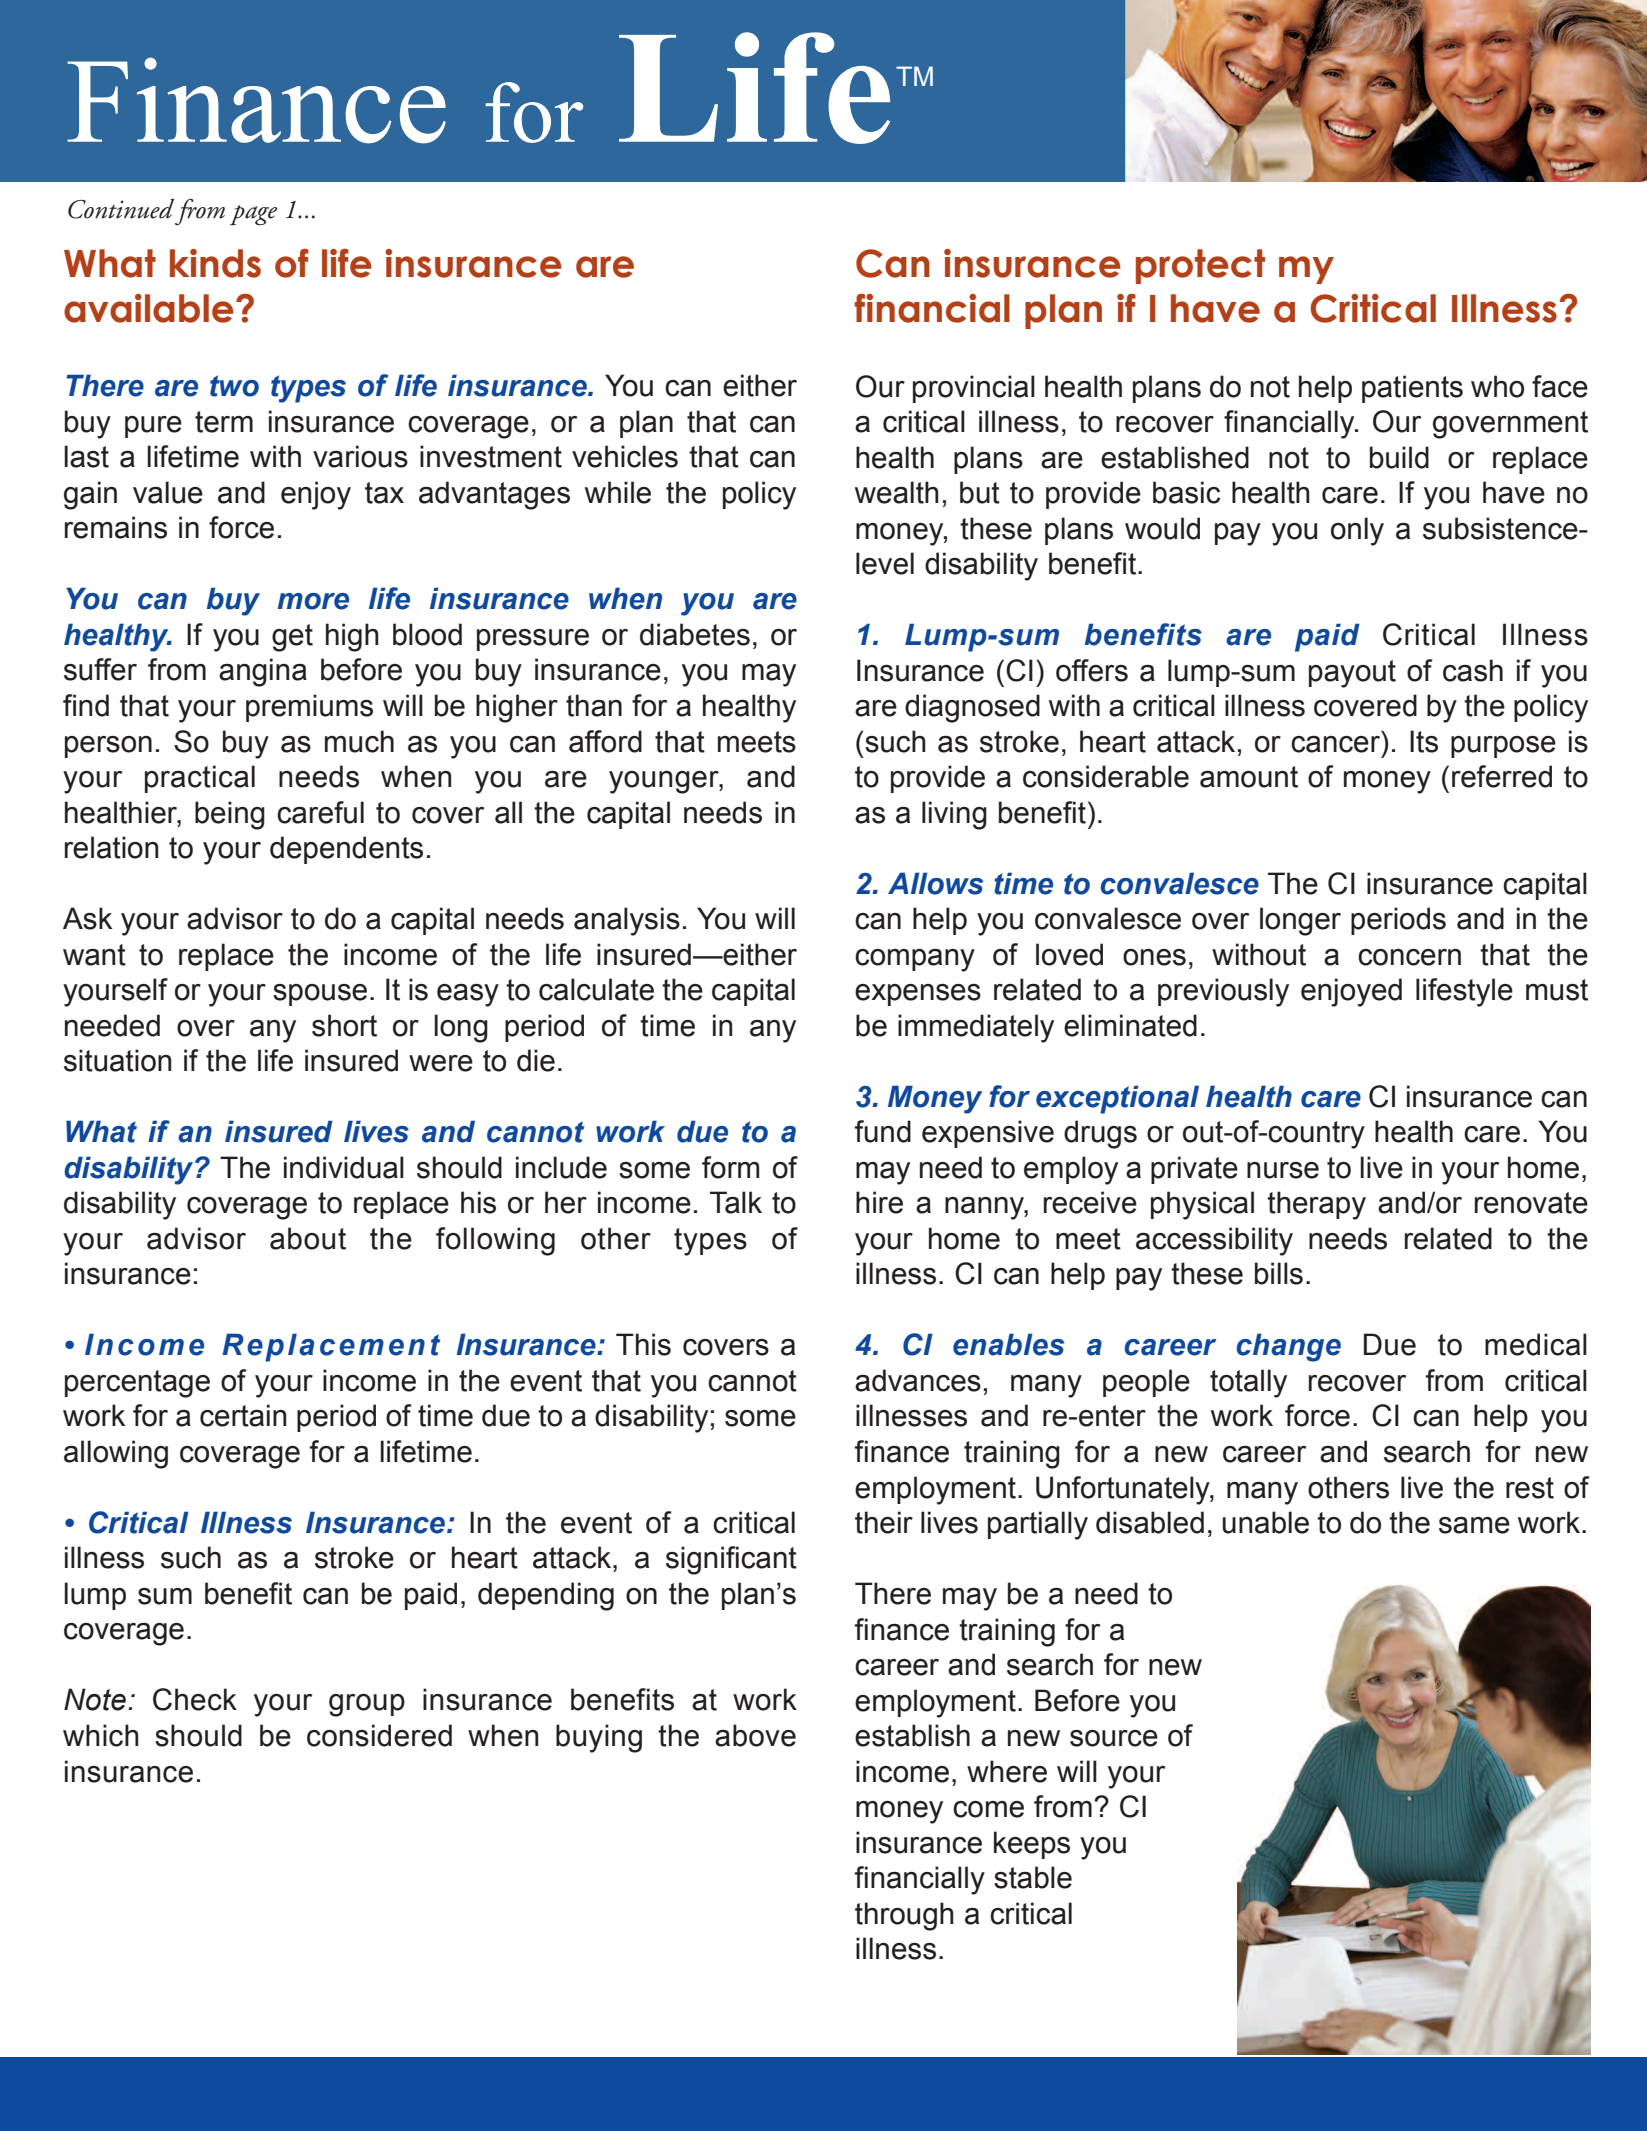  Describe the element at coordinates (1288, 1347) in the document. I see `change` at that location.
